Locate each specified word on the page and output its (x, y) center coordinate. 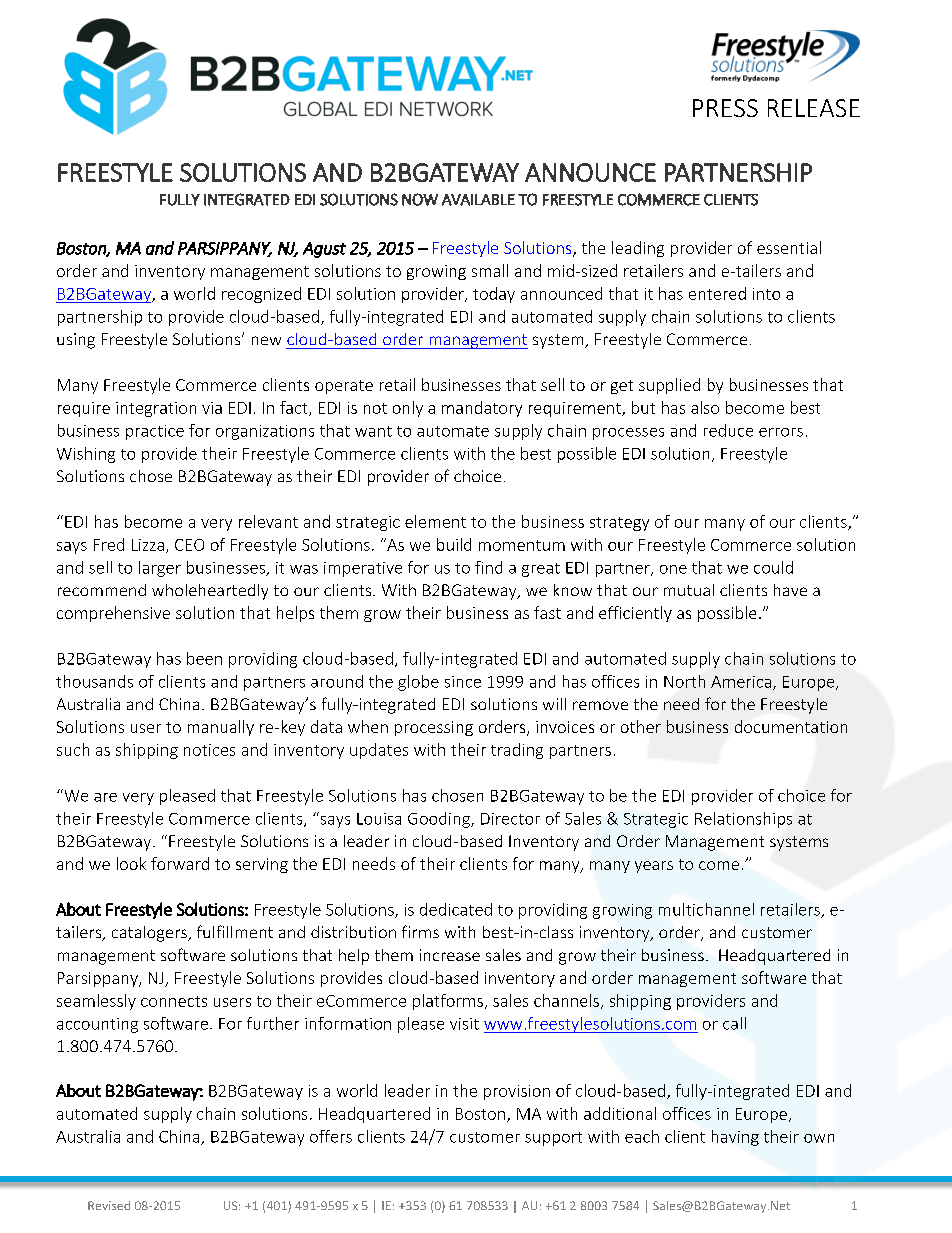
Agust (324, 250)
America (742, 683)
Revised (109, 1205)
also (705, 407)
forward (180, 863)
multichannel (706, 909)
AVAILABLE (478, 200)
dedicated (456, 909)
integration (156, 409)
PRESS (725, 108)
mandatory (482, 409)
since (463, 682)
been (204, 658)
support (553, 1139)
